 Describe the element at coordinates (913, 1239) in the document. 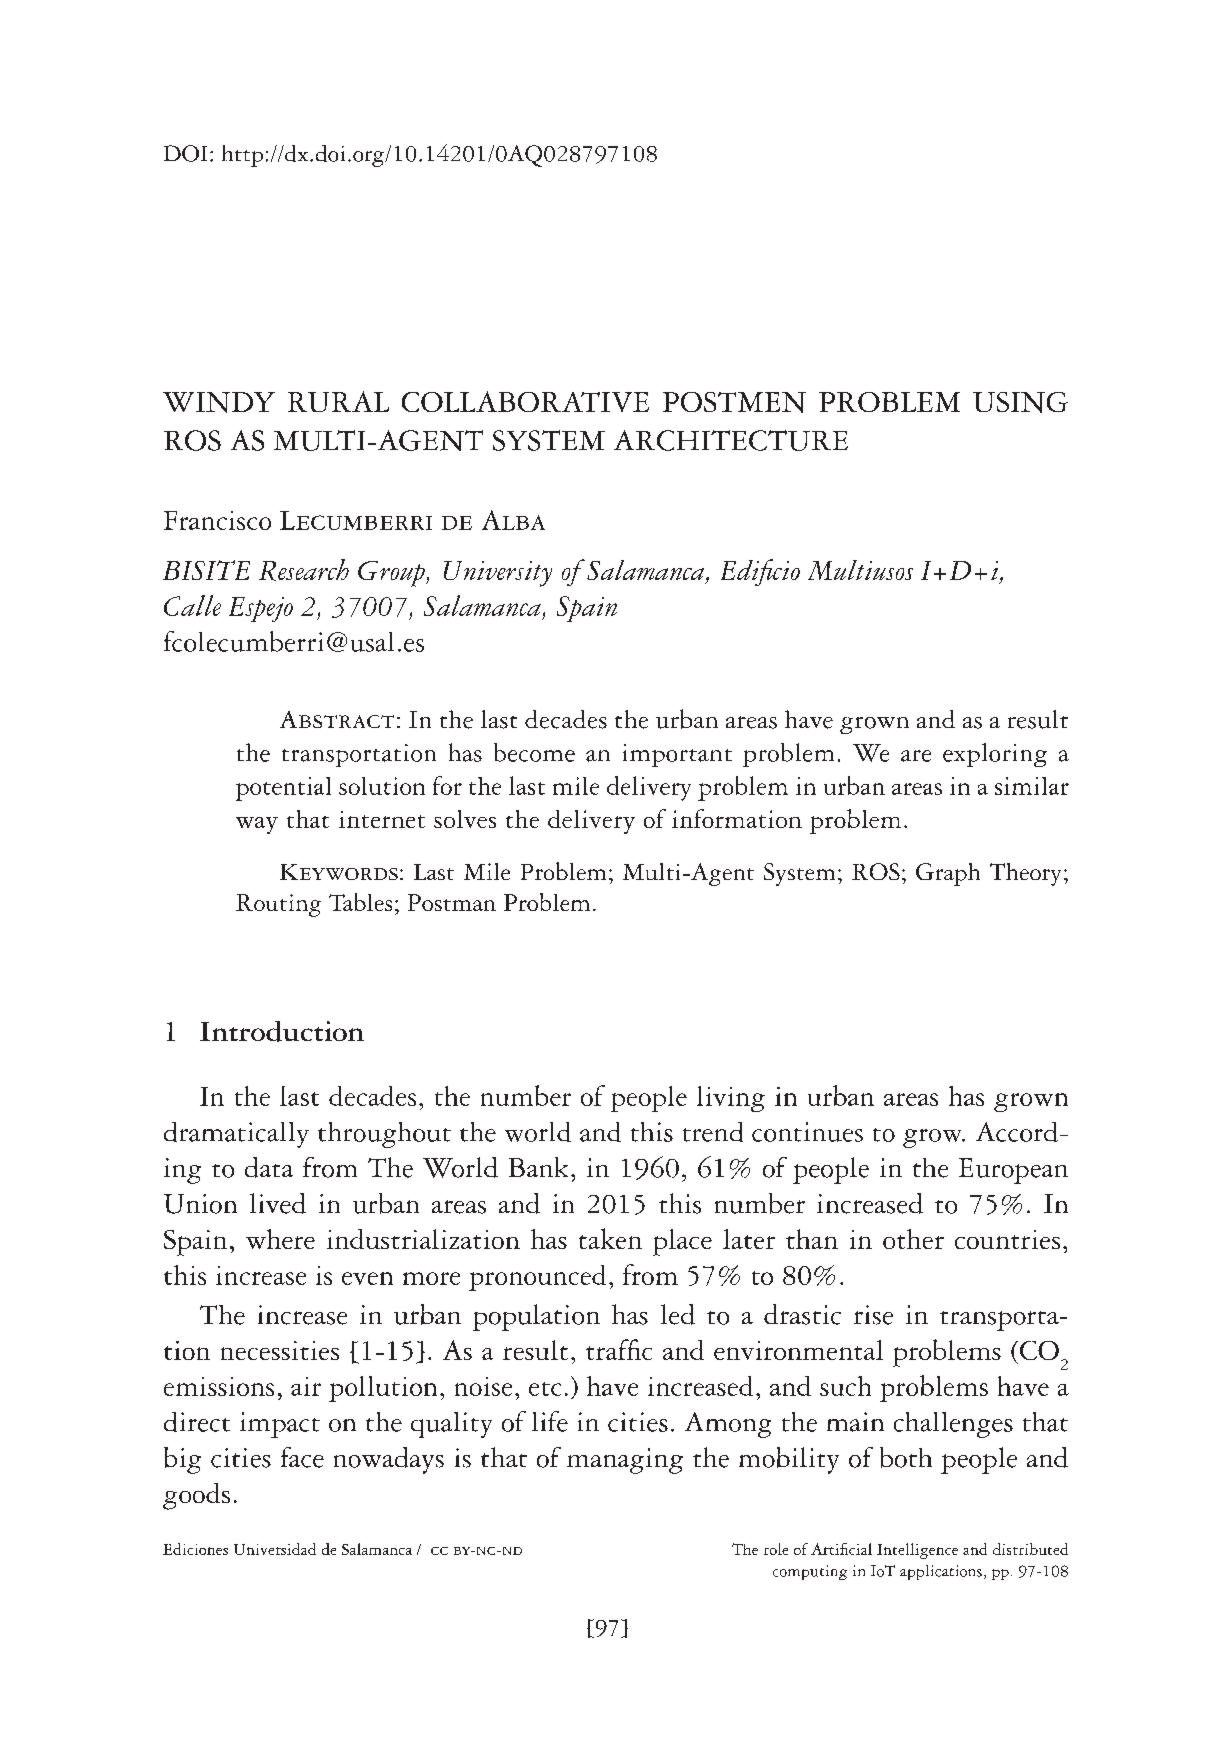

I see `other` at that location.
